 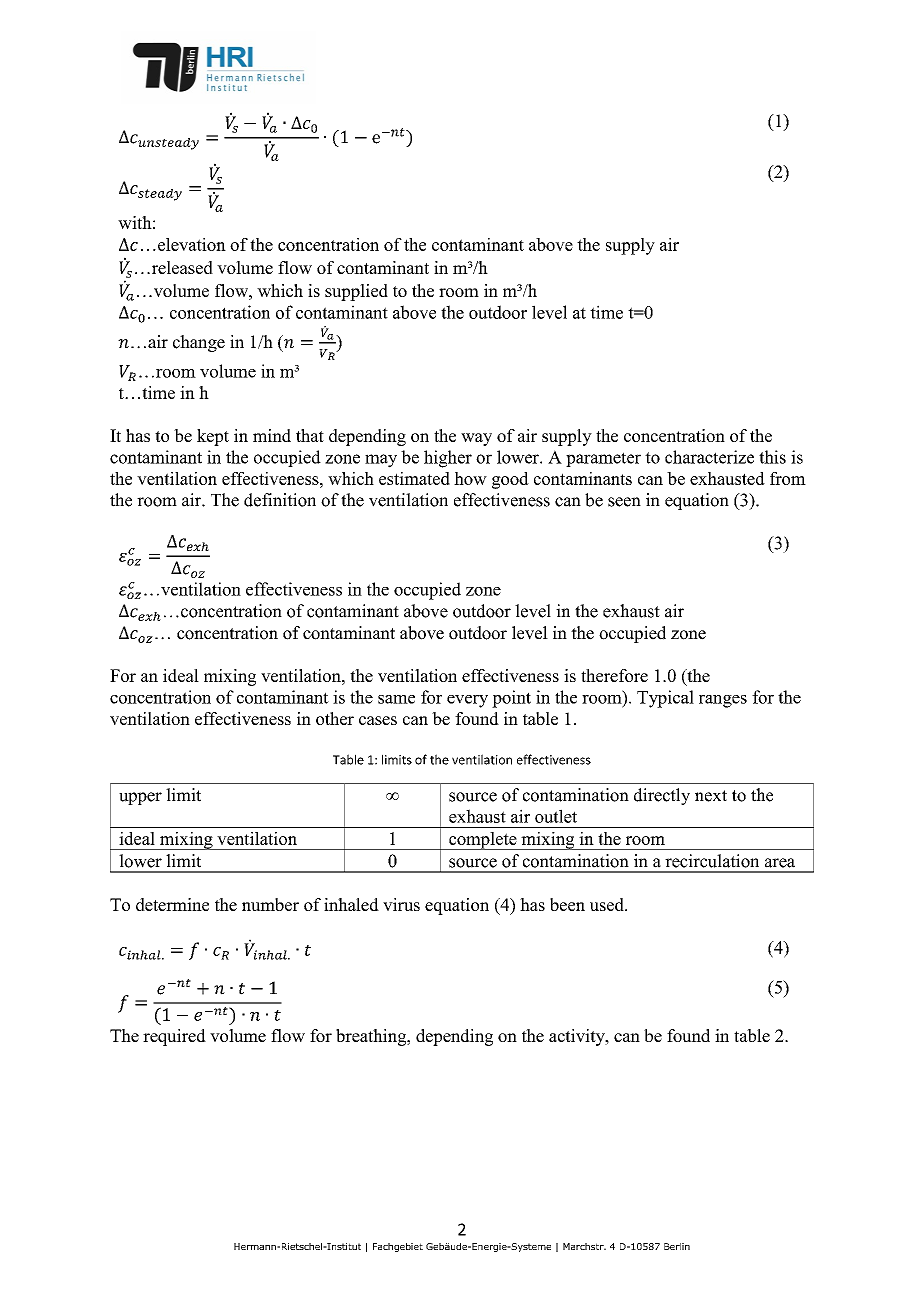 I want to click on activity, so click(x=578, y=1037).
